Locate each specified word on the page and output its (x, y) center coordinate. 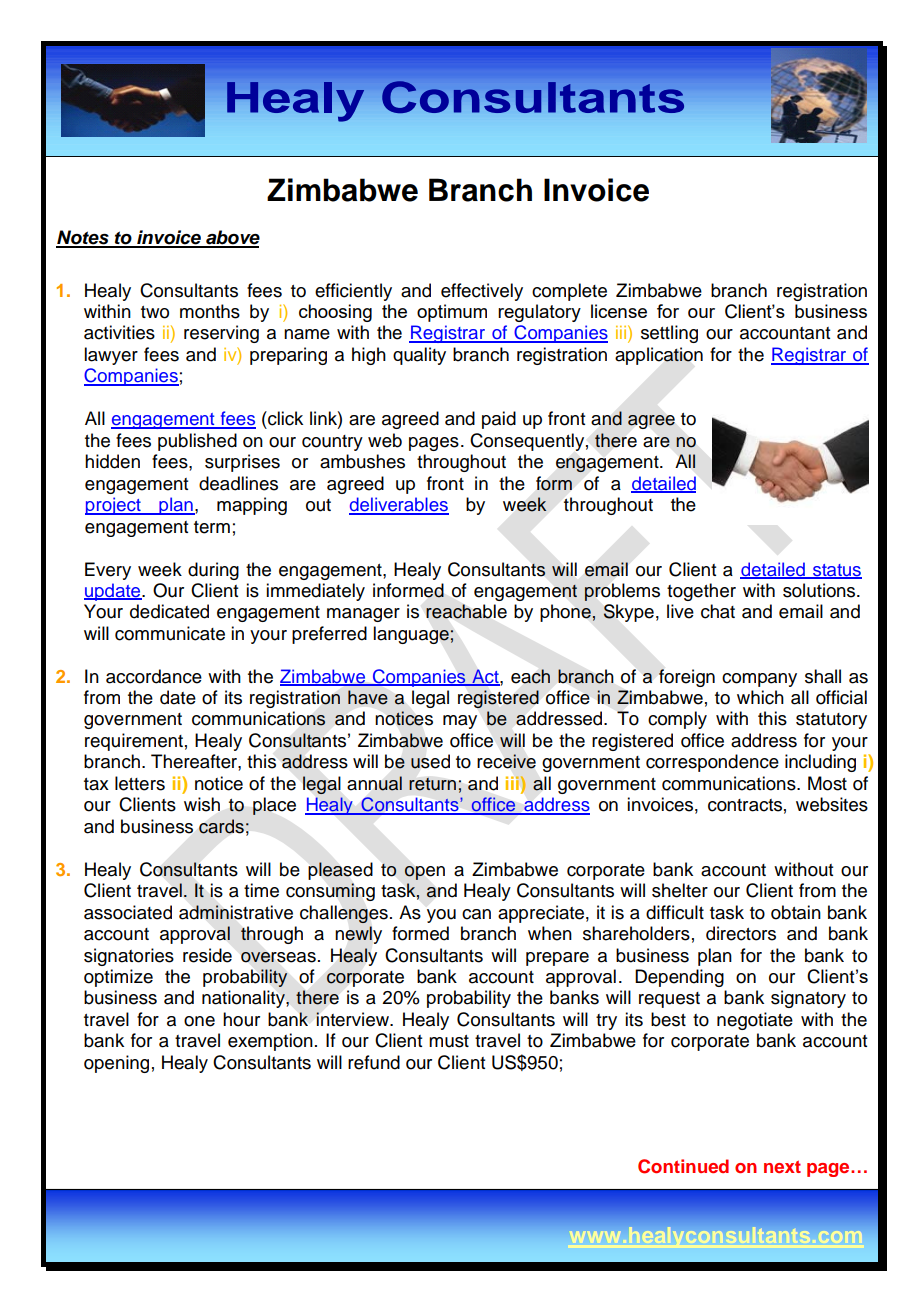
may (460, 722)
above (232, 238)
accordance (154, 676)
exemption (270, 1042)
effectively (482, 292)
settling (669, 334)
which (760, 697)
